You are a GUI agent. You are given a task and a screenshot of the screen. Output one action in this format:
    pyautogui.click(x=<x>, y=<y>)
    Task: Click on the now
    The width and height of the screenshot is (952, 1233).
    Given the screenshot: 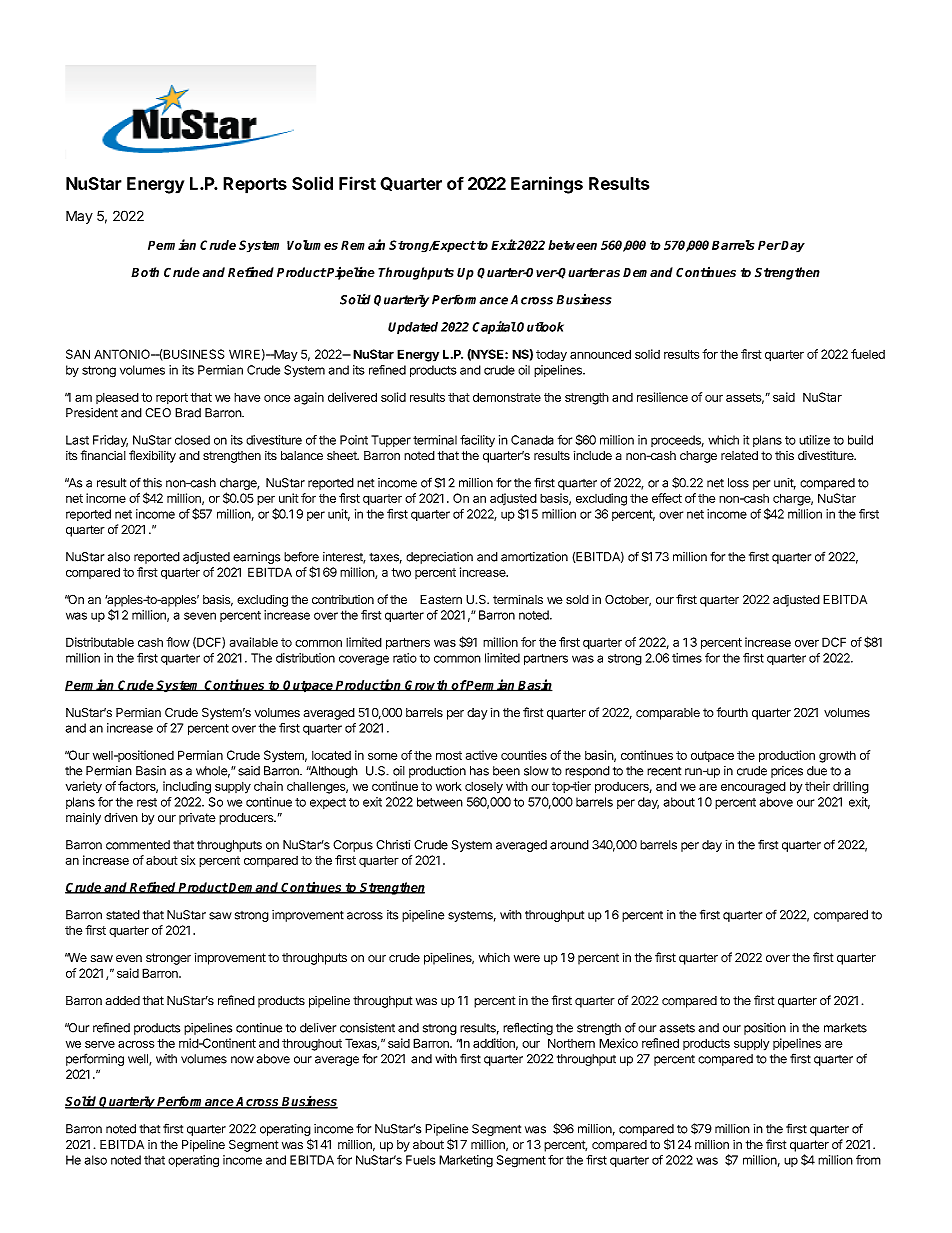 What is the action you would take?
    pyautogui.click(x=242, y=1060)
